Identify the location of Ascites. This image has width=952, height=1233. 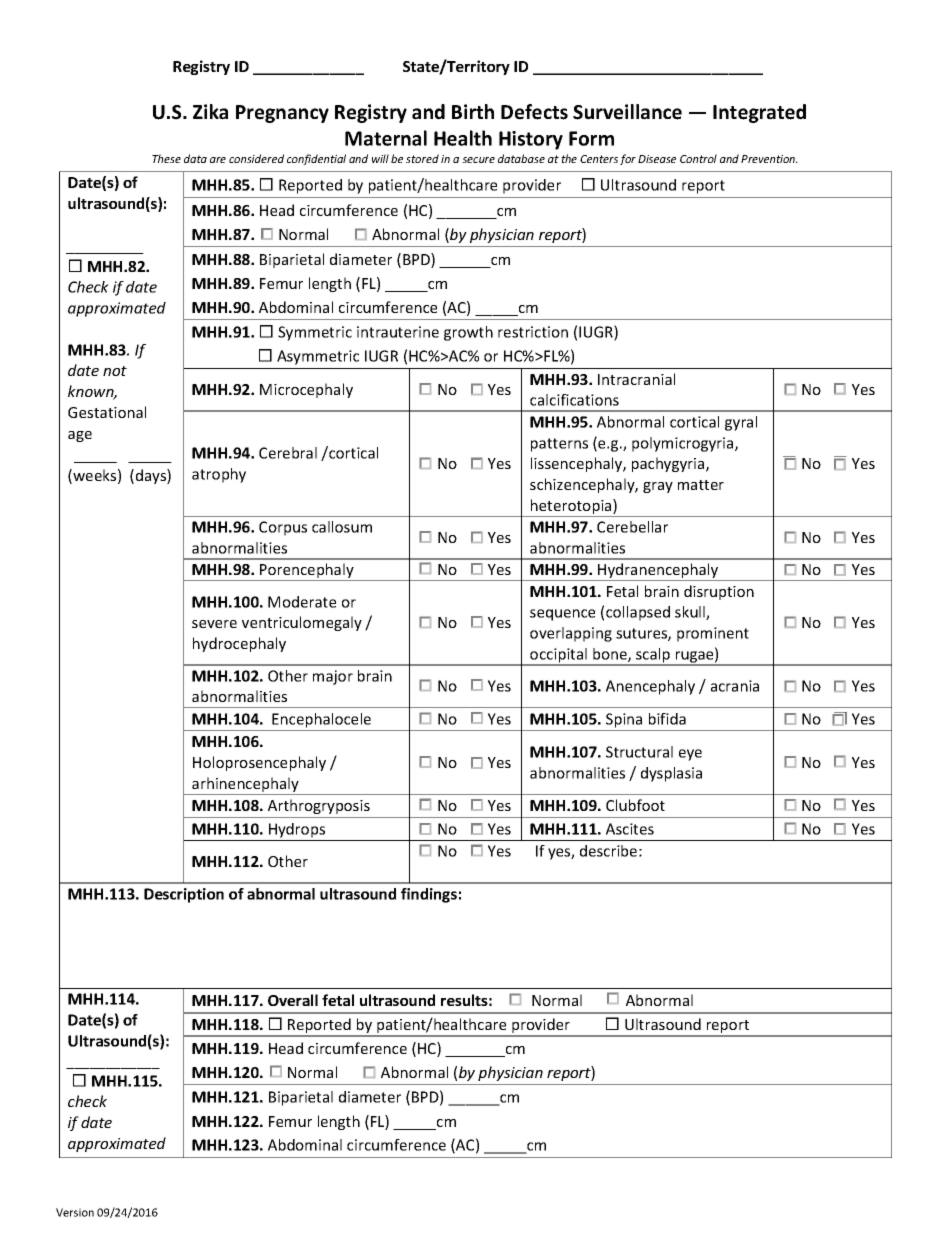
(630, 829).
